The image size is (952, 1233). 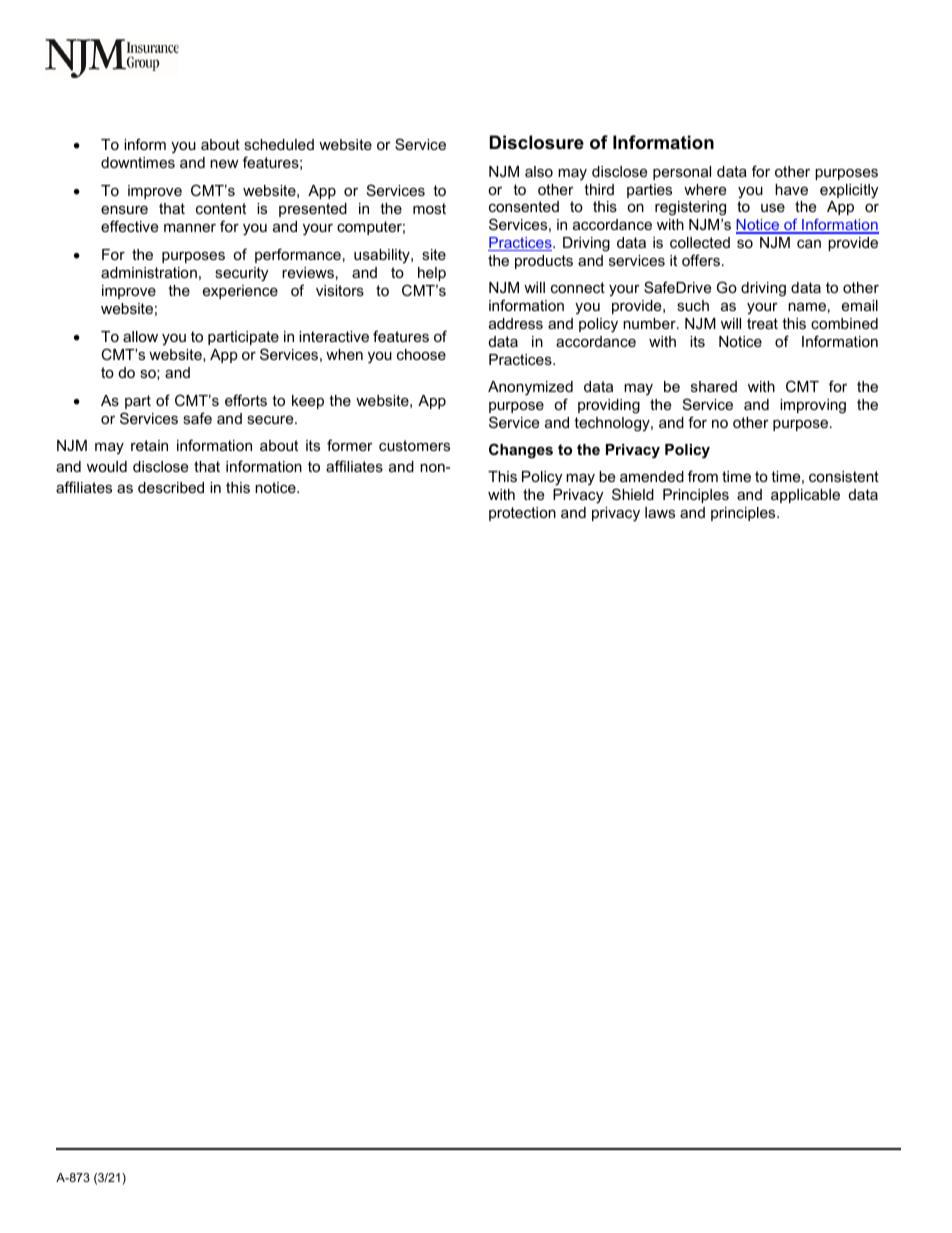 What do you see at coordinates (171, 487) in the screenshot?
I see `described` at bounding box center [171, 487].
